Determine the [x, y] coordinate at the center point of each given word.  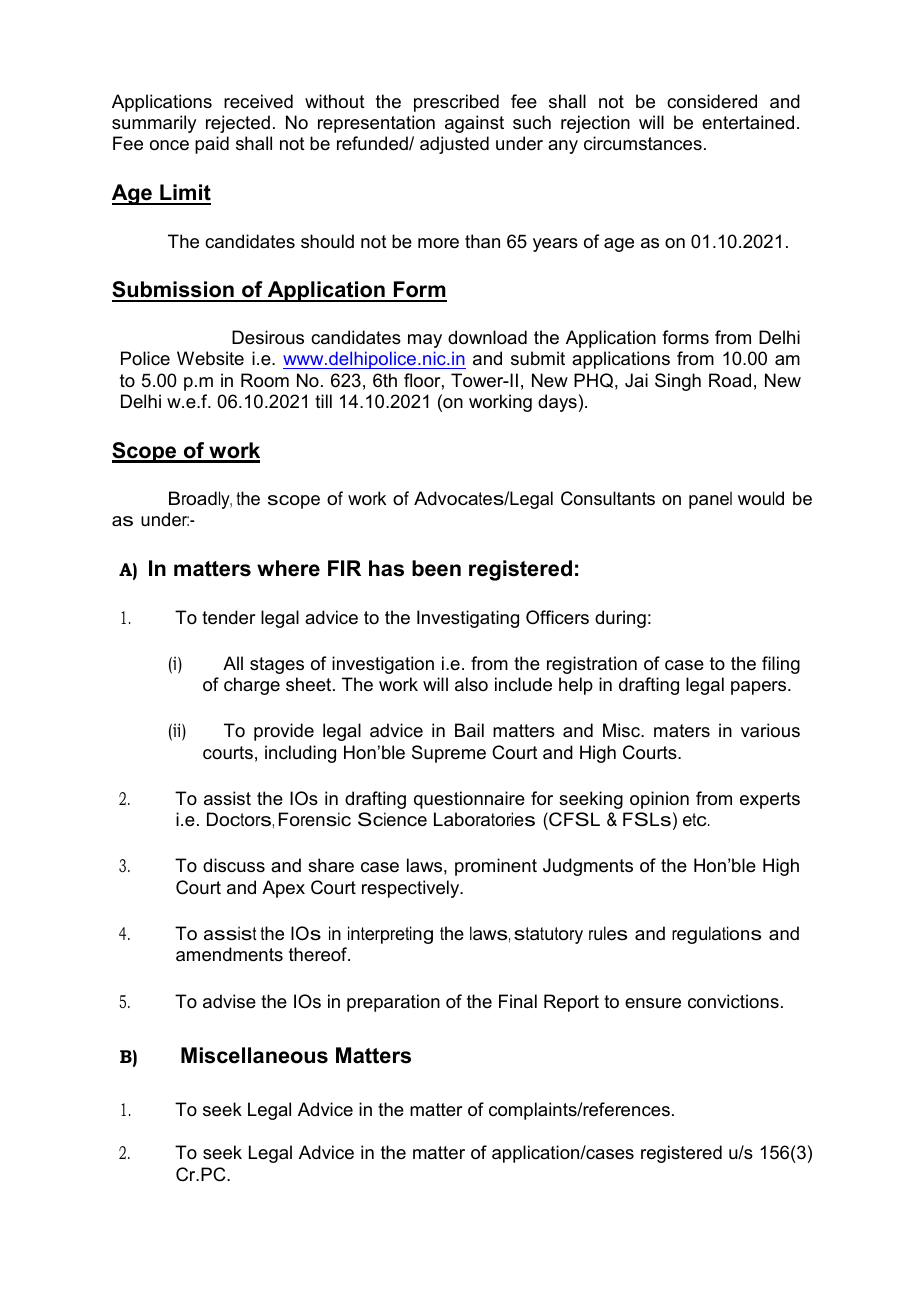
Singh [678, 382]
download [487, 337]
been [436, 568]
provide [284, 732]
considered [712, 101]
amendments [229, 954]
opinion [659, 800]
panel [710, 500]
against [474, 124]
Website [210, 358]
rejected [238, 124]
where [288, 568]
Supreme [449, 754]
